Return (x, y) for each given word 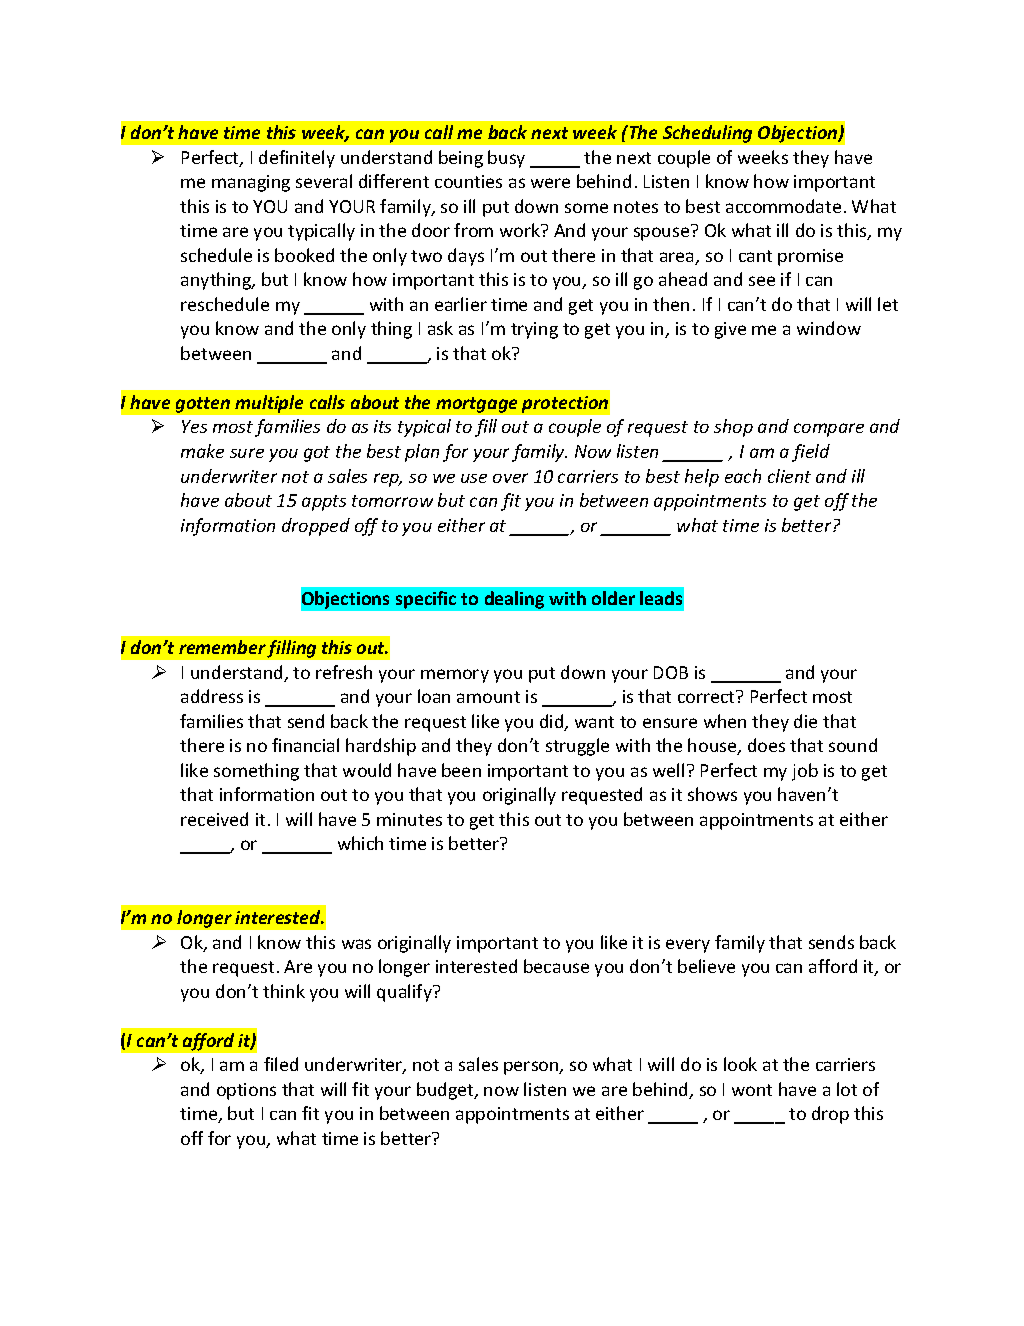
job (805, 772)
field (811, 453)
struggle (577, 747)
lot (847, 1089)
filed (281, 1064)
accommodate (783, 206)
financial (305, 745)
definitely (297, 159)
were (550, 183)
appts (324, 503)
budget (446, 1091)
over (510, 478)
